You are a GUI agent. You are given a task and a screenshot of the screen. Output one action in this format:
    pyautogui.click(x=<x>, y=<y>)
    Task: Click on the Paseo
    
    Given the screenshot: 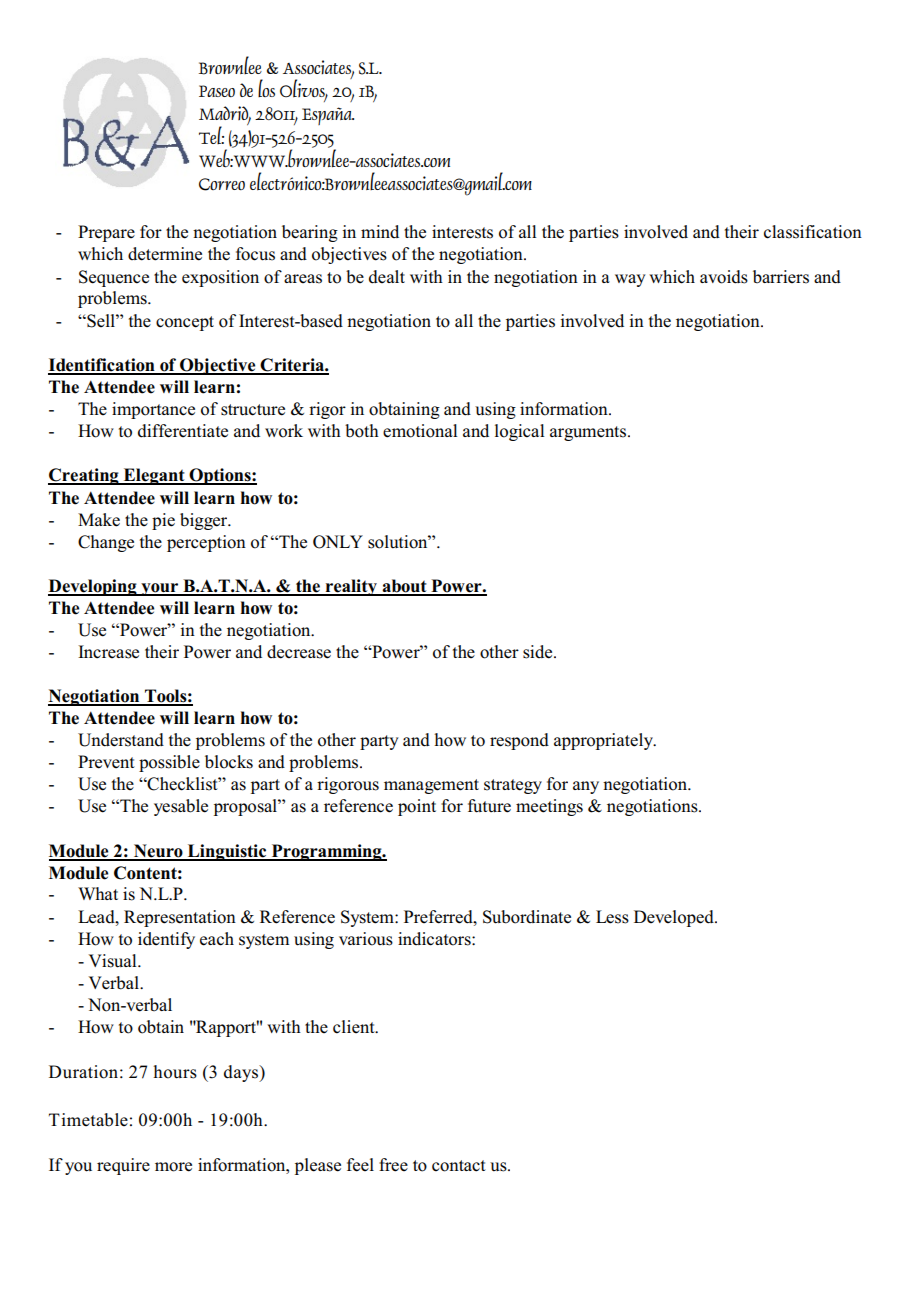 What is the action you would take?
    pyautogui.click(x=217, y=91)
